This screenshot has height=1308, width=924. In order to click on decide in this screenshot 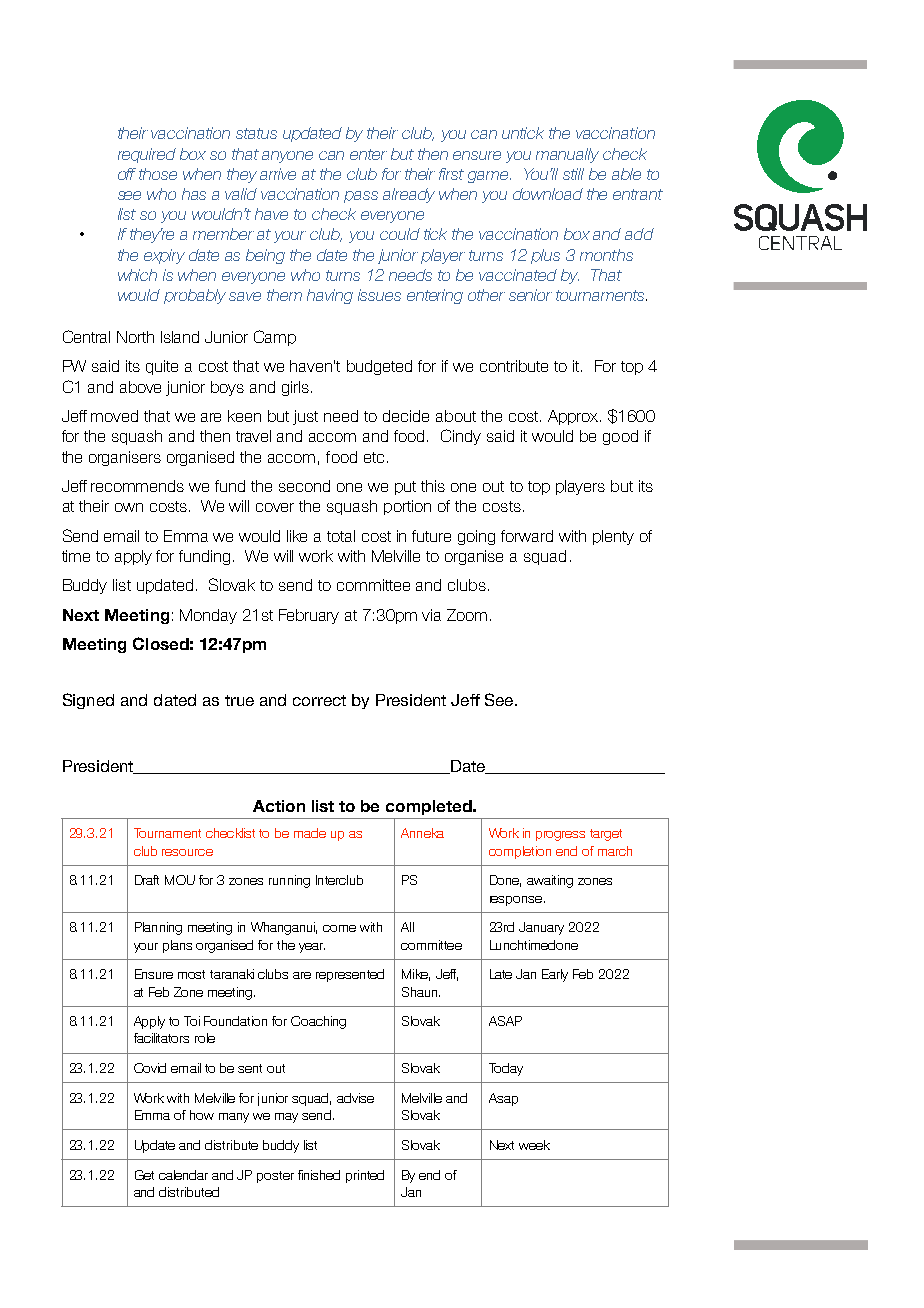, I will do `click(406, 416)`.
